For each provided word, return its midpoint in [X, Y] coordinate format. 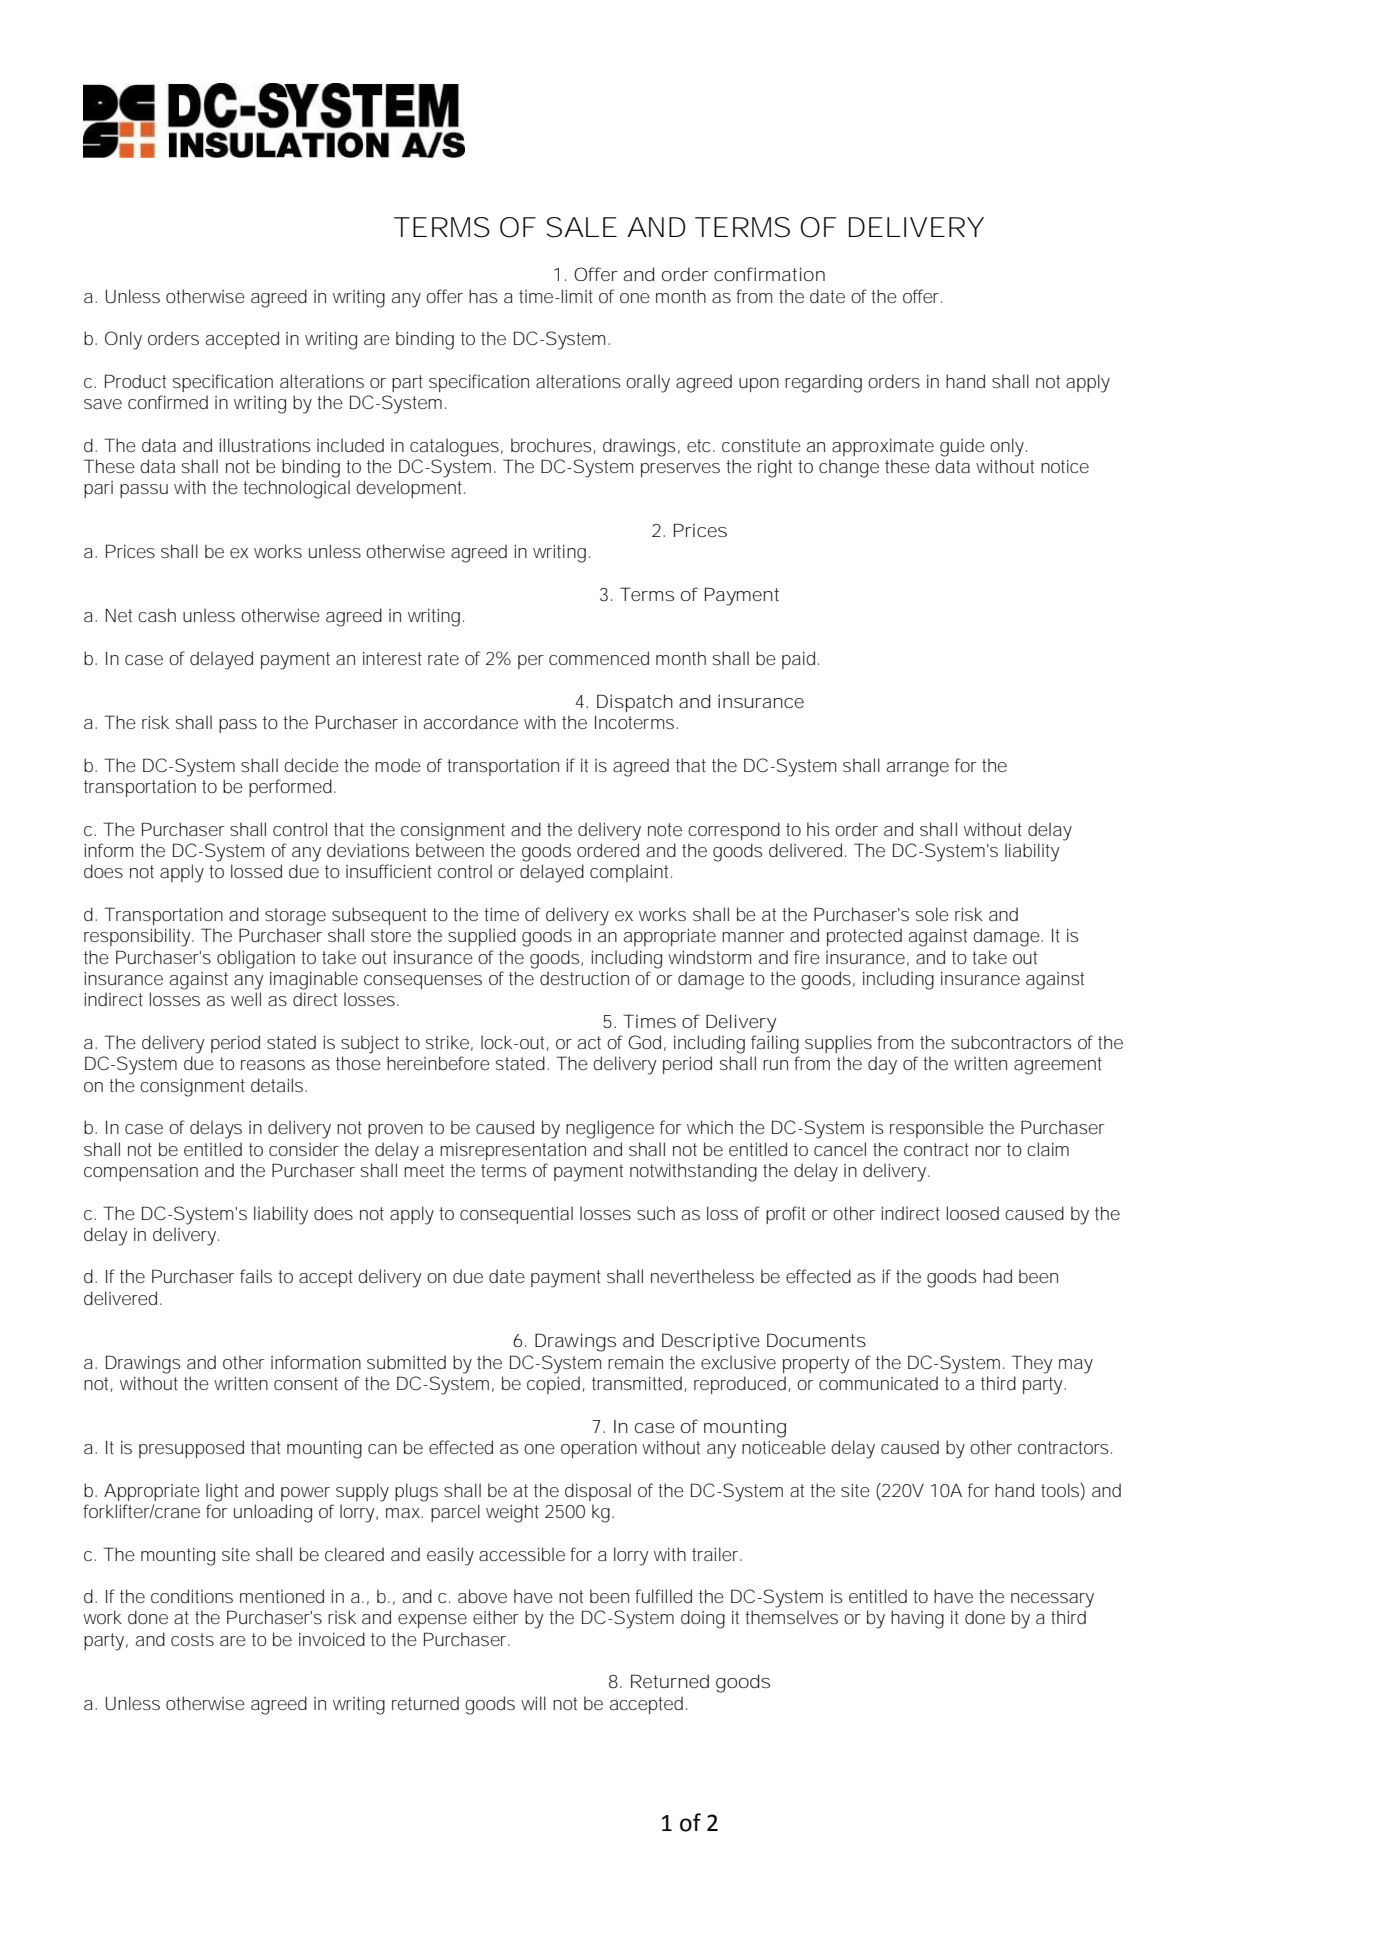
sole [932, 914]
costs [192, 1639]
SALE [582, 227]
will [533, 1703]
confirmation [769, 274]
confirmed [168, 402]
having [917, 1619]
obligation [256, 959]
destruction [584, 978]
